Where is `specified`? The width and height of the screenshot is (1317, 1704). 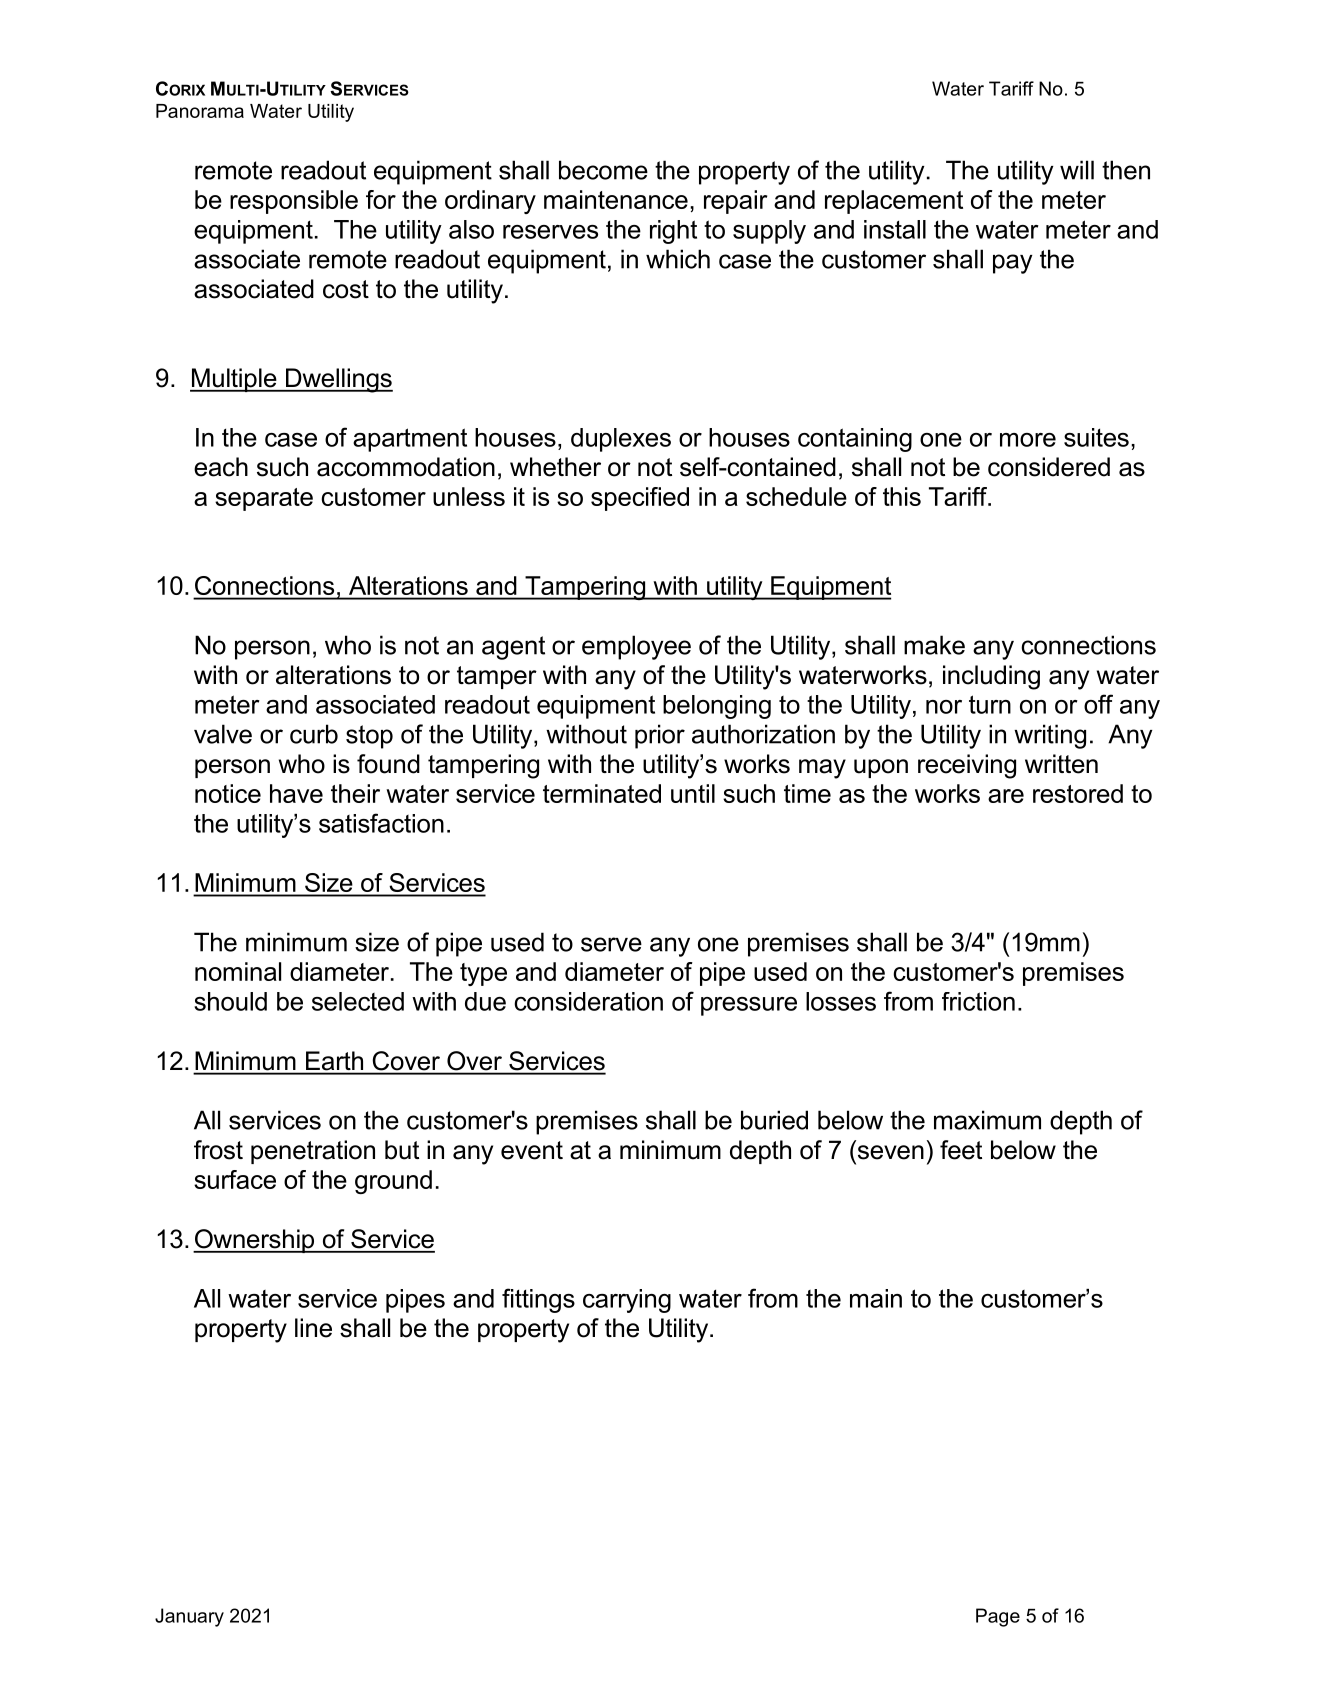 specified is located at coordinates (640, 499).
